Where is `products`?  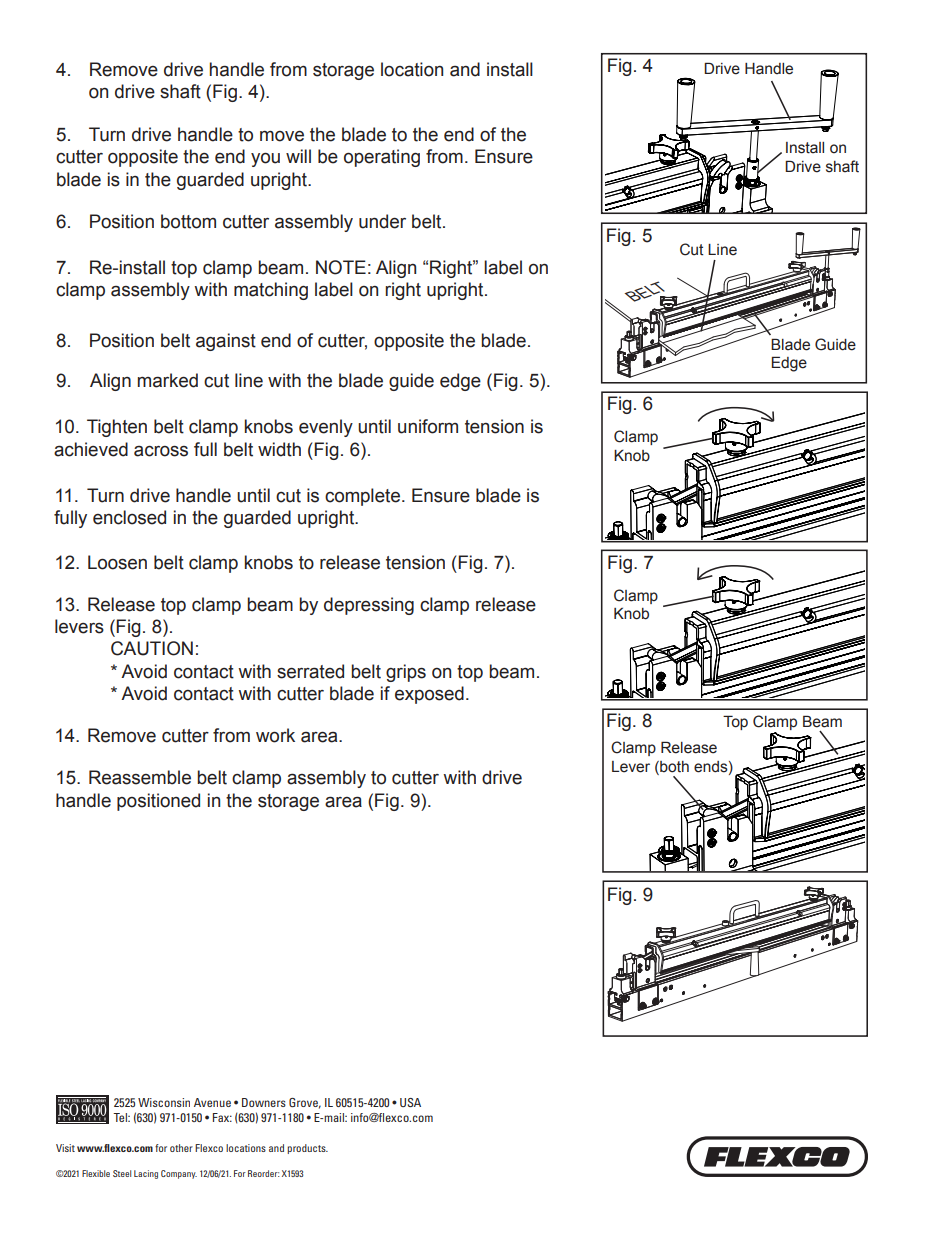 products is located at coordinates (307, 1149).
